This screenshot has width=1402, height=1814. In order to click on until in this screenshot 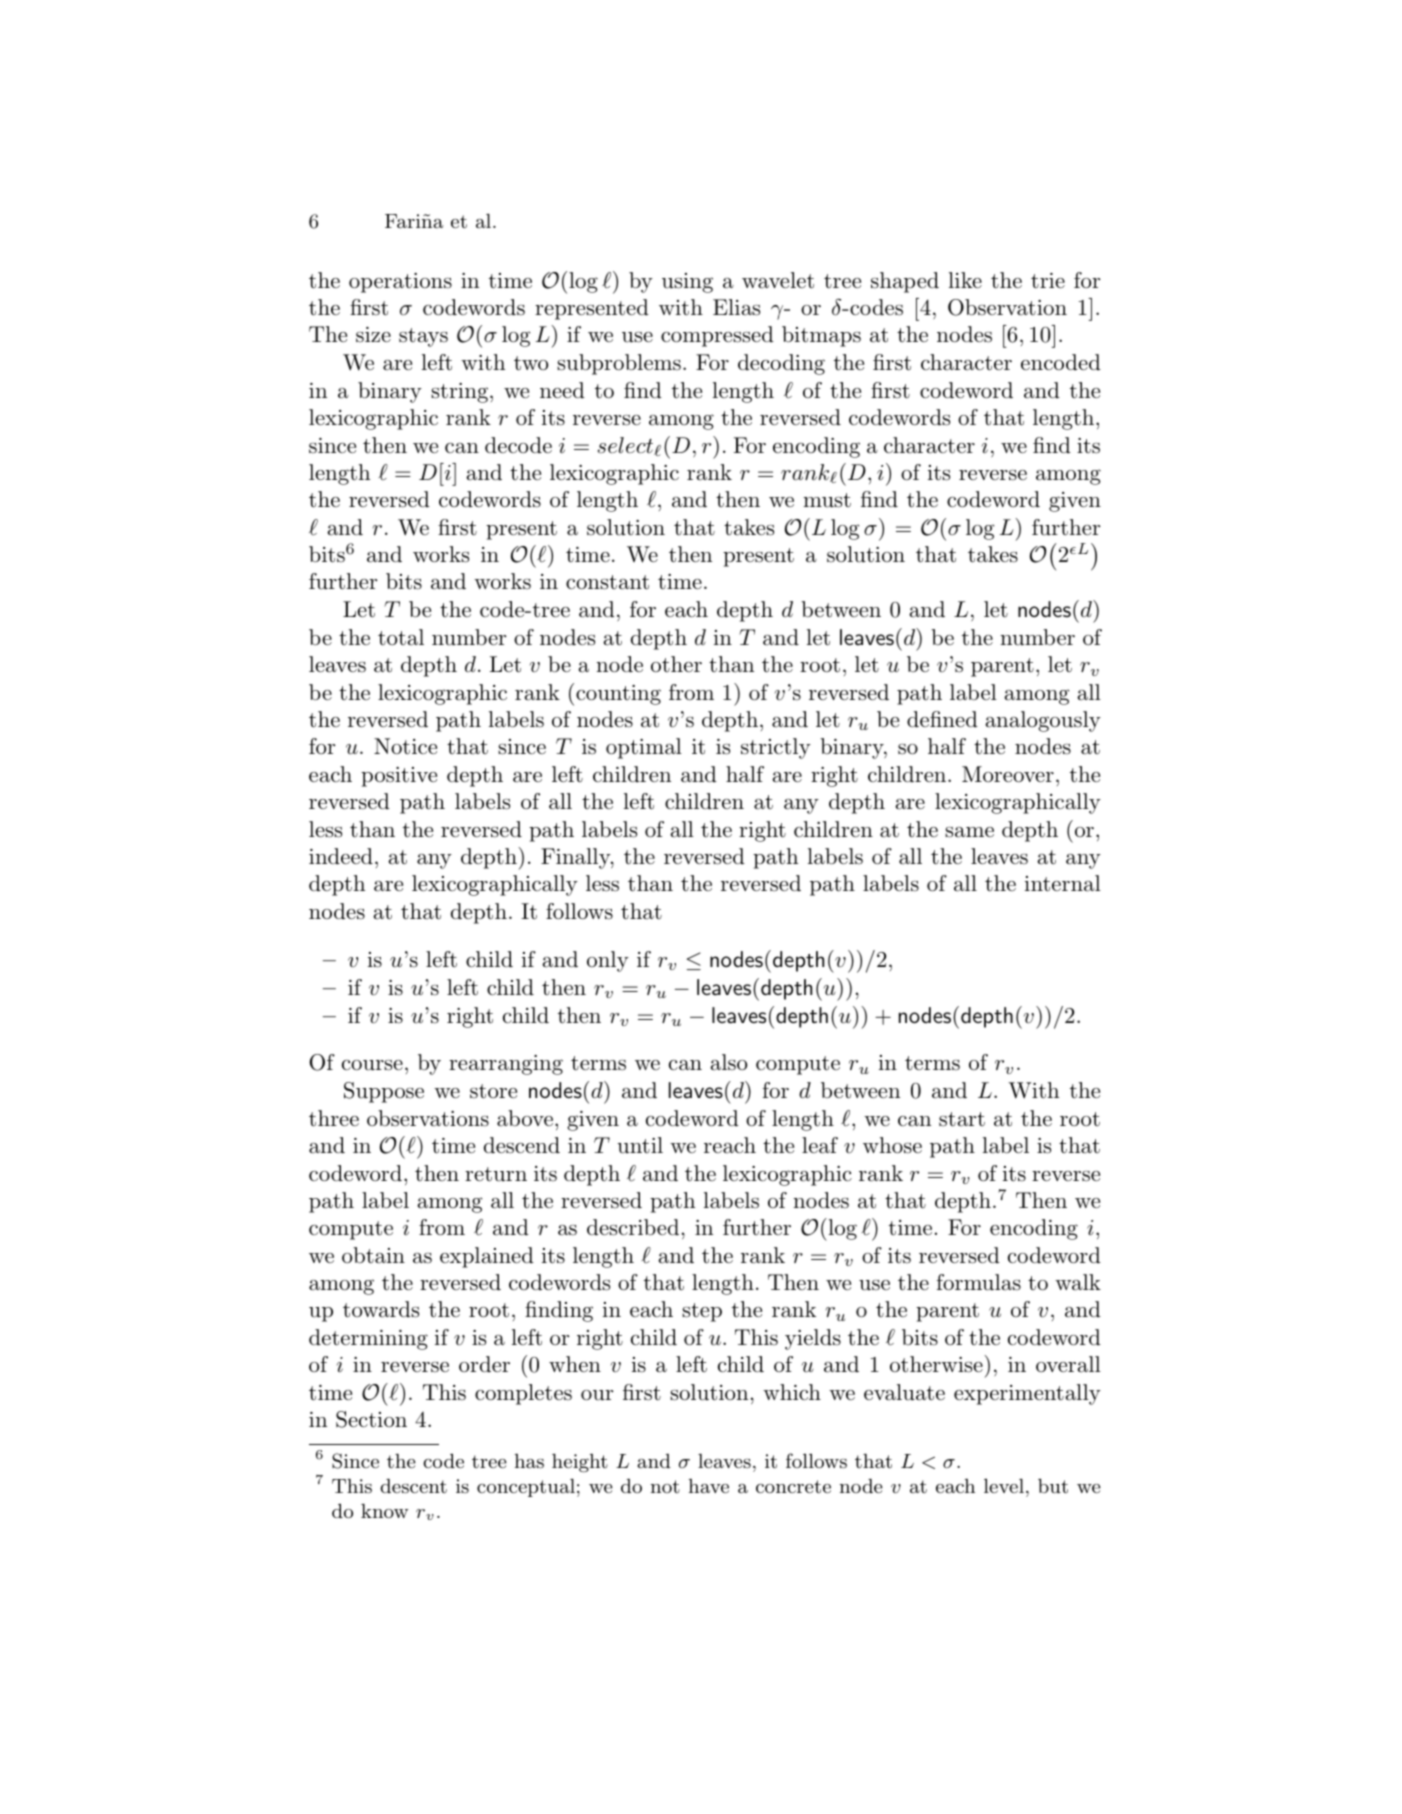, I will do `click(640, 1145)`.
